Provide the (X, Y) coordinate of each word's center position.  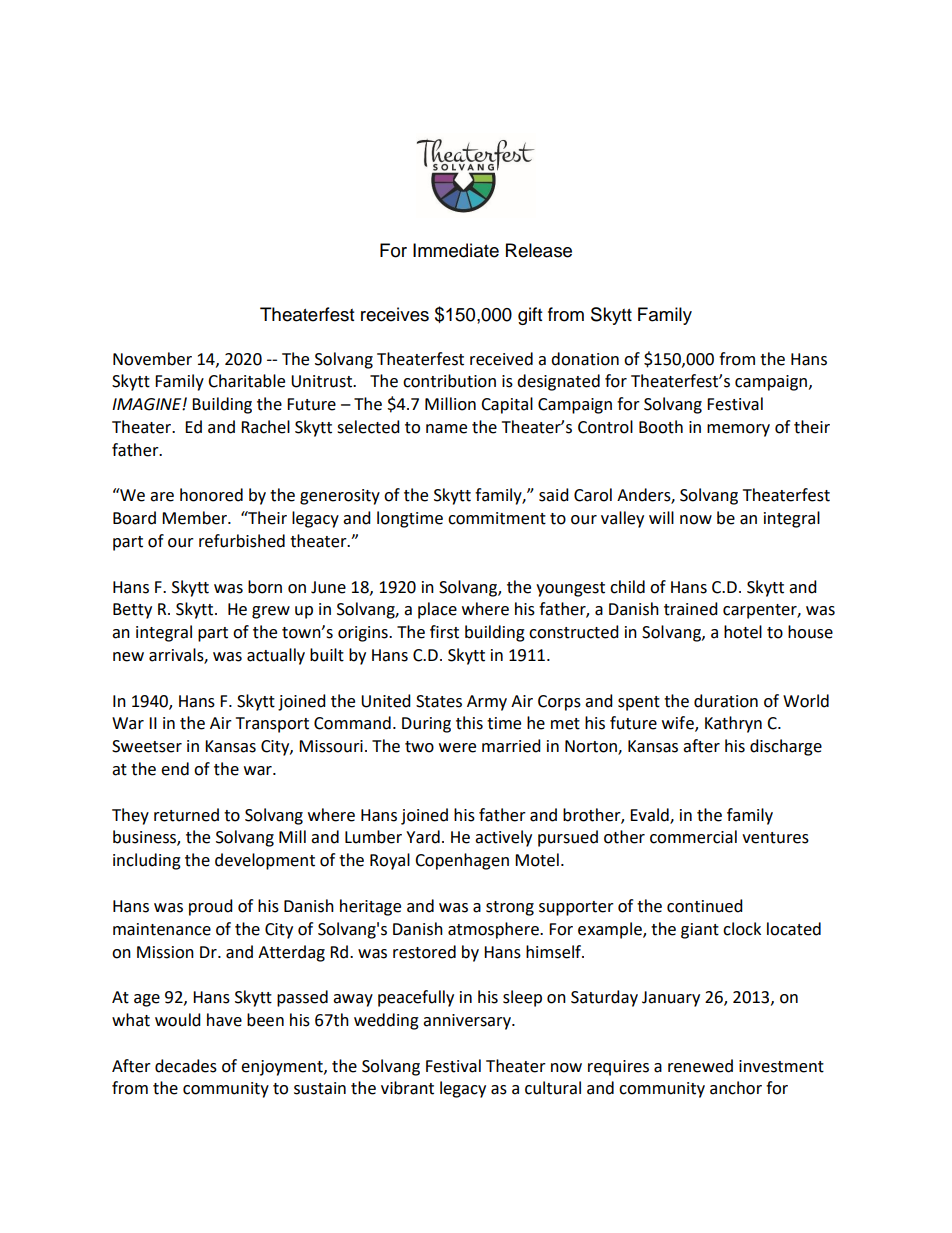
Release (539, 250)
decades (186, 1066)
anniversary (468, 1022)
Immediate (456, 250)
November (152, 359)
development (265, 861)
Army (487, 703)
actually (276, 656)
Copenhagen (462, 861)
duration (726, 701)
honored (211, 495)
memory (738, 430)
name (446, 429)
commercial (693, 837)
